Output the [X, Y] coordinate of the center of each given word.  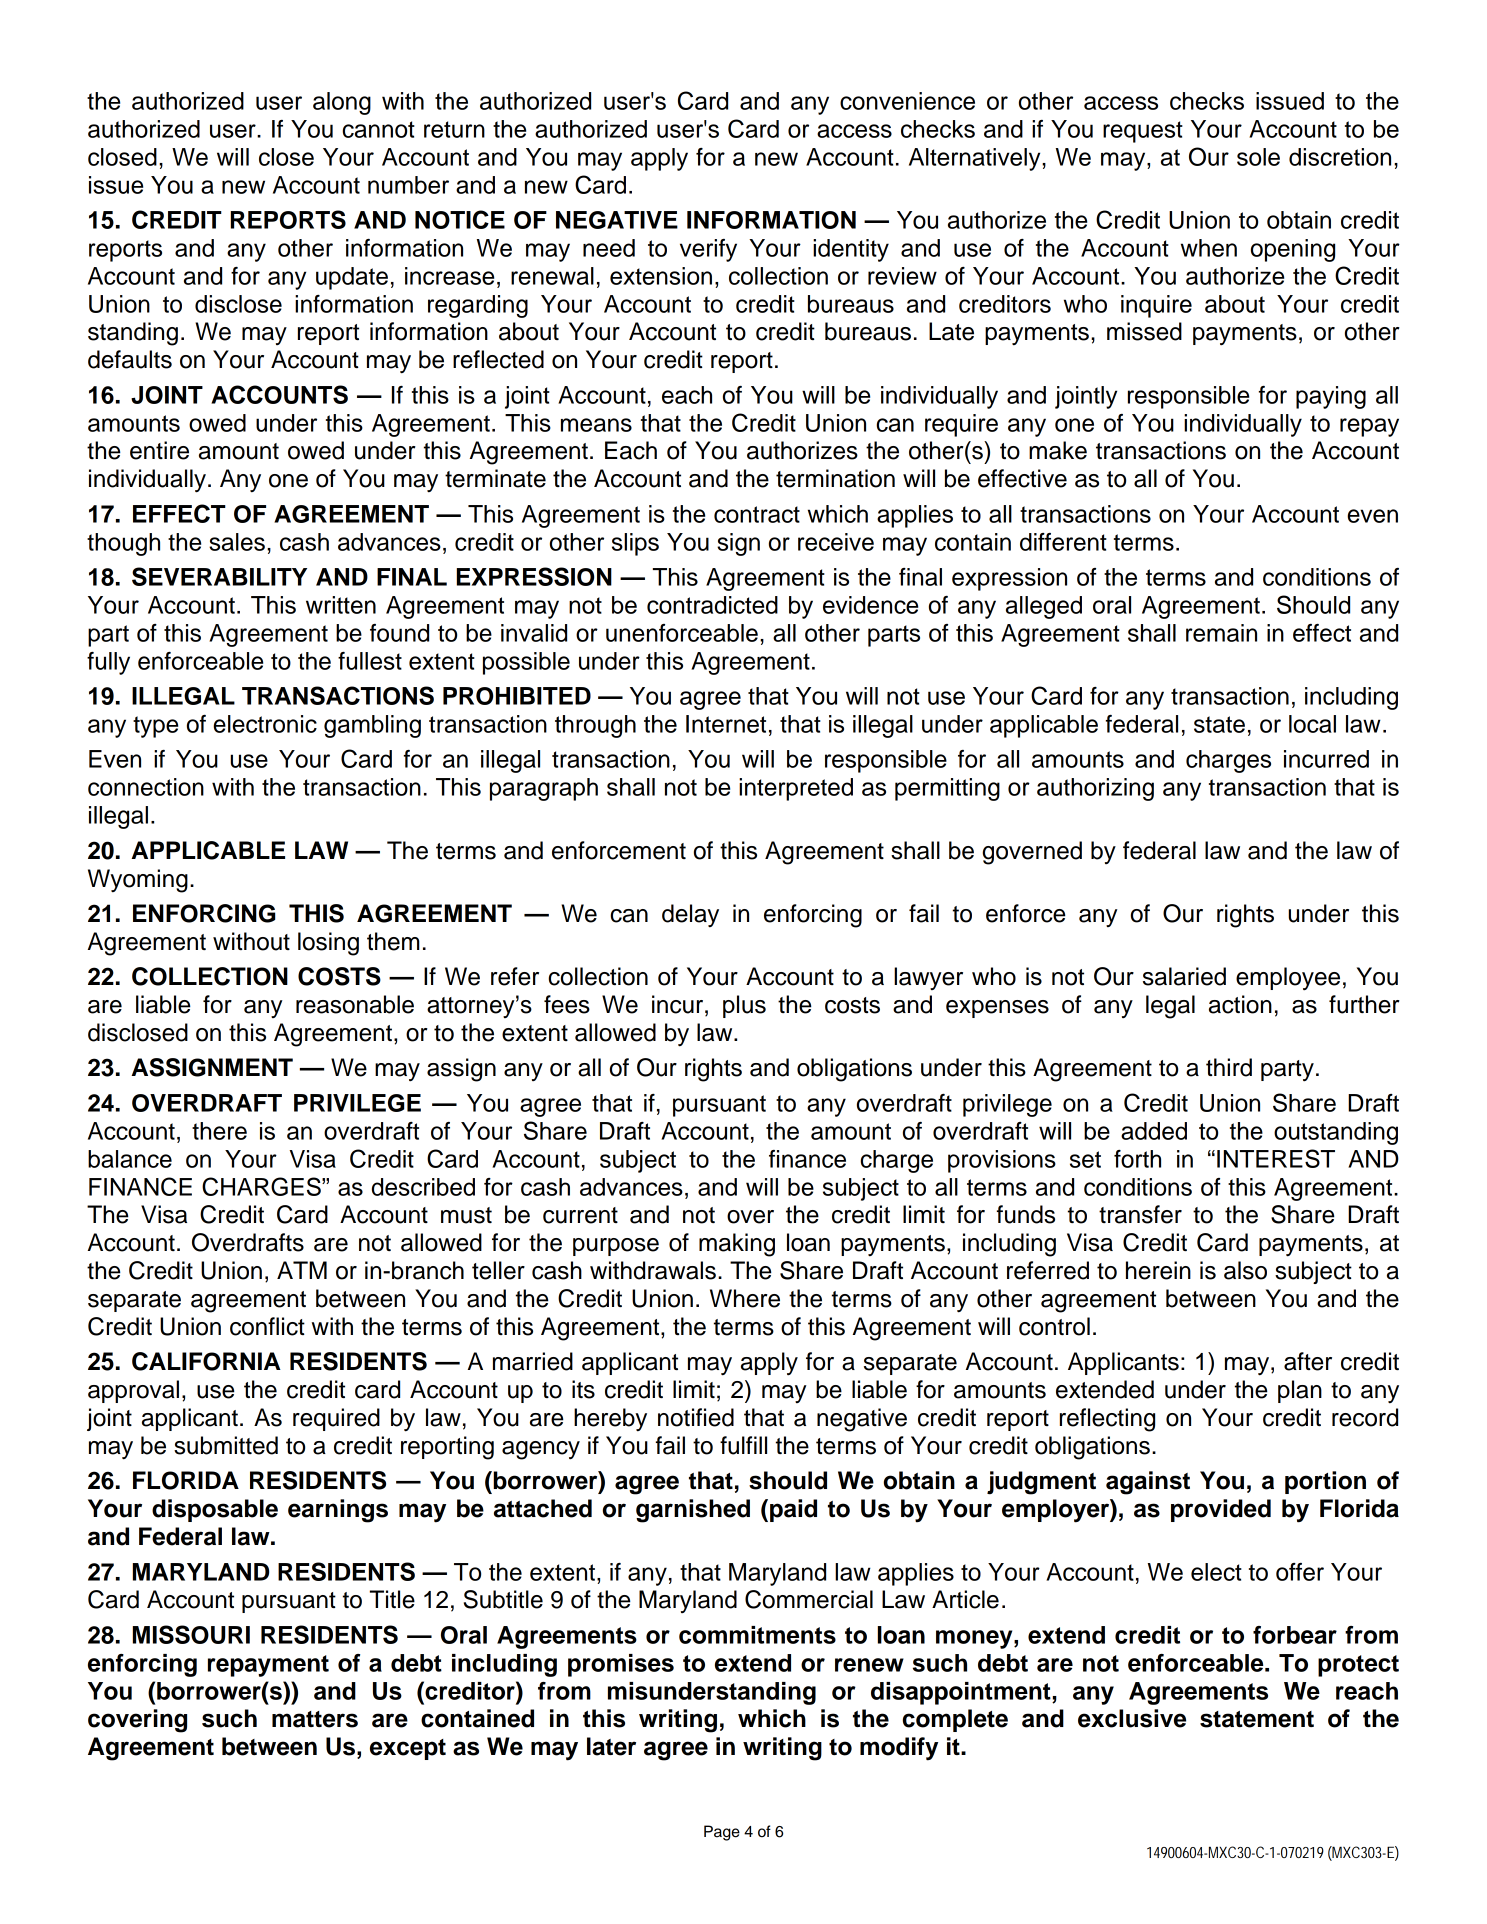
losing [328, 944]
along [342, 103]
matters [315, 1719]
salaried [1184, 976]
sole [1258, 157]
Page [722, 1833]
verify [708, 250]
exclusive [1132, 1718]
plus [744, 1006]
